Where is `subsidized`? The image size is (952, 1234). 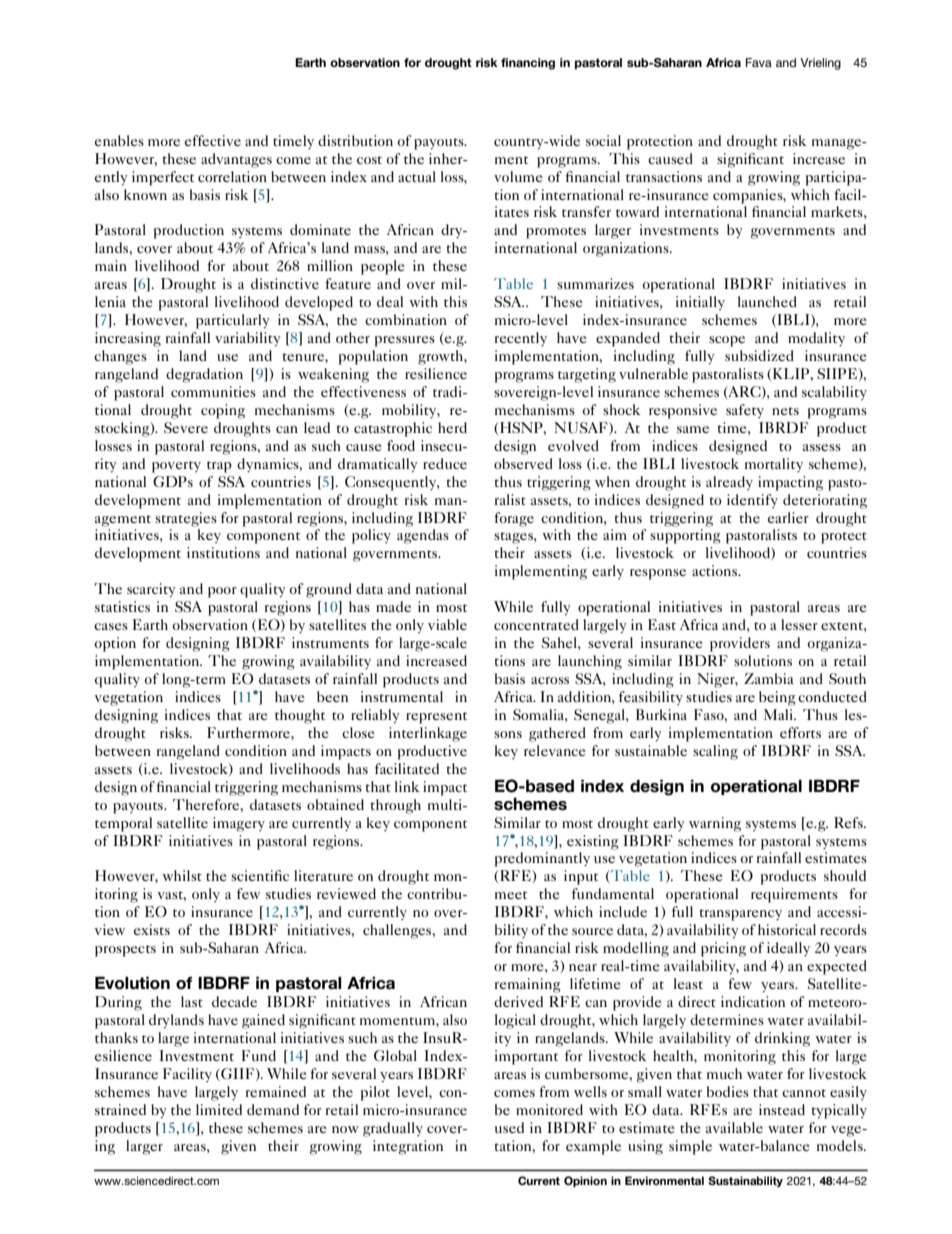 subsidized is located at coordinates (759, 355).
